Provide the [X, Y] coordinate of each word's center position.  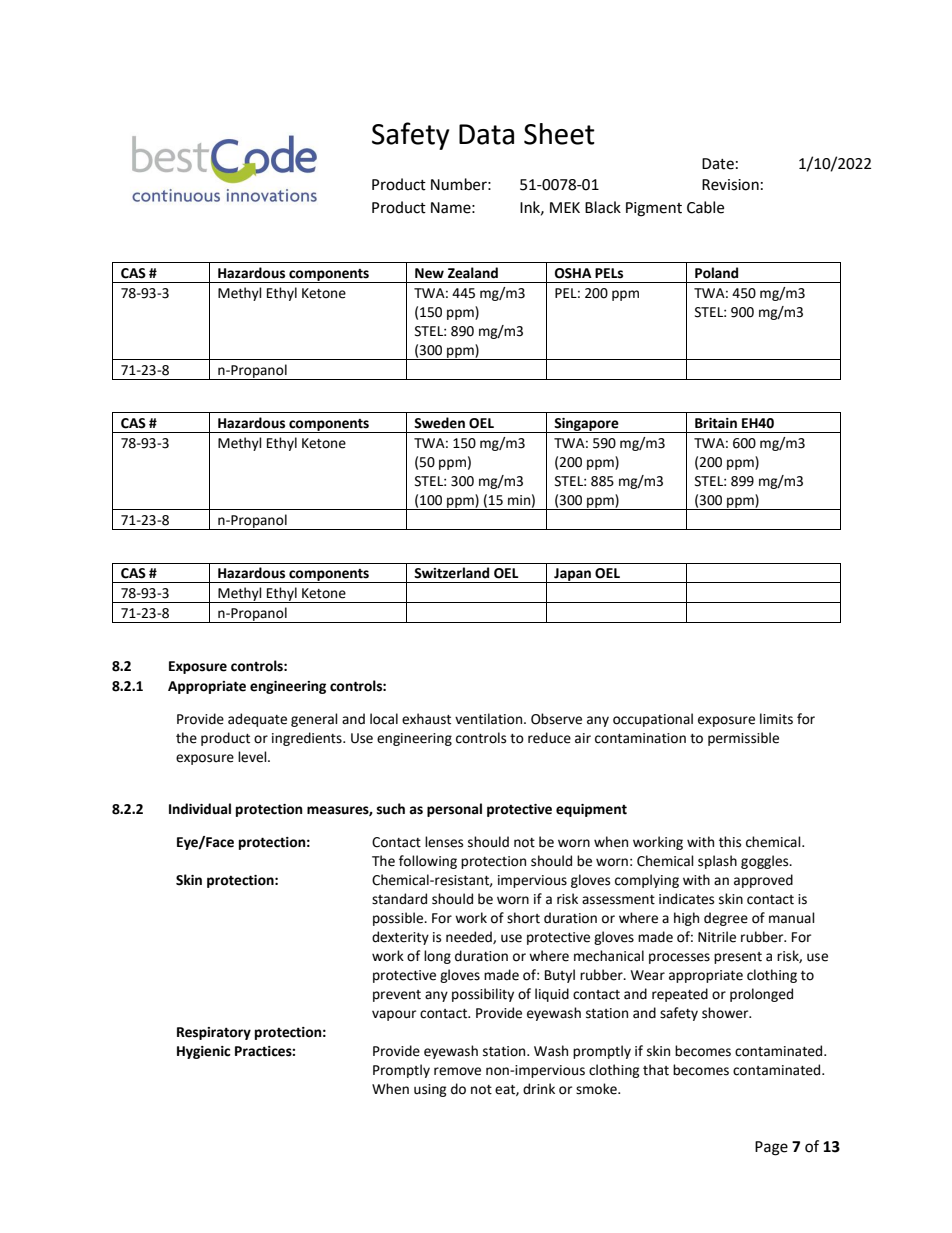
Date [718, 164]
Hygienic [203, 1052]
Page [771, 1148]
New [429, 273]
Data [486, 134]
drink [539, 1089]
